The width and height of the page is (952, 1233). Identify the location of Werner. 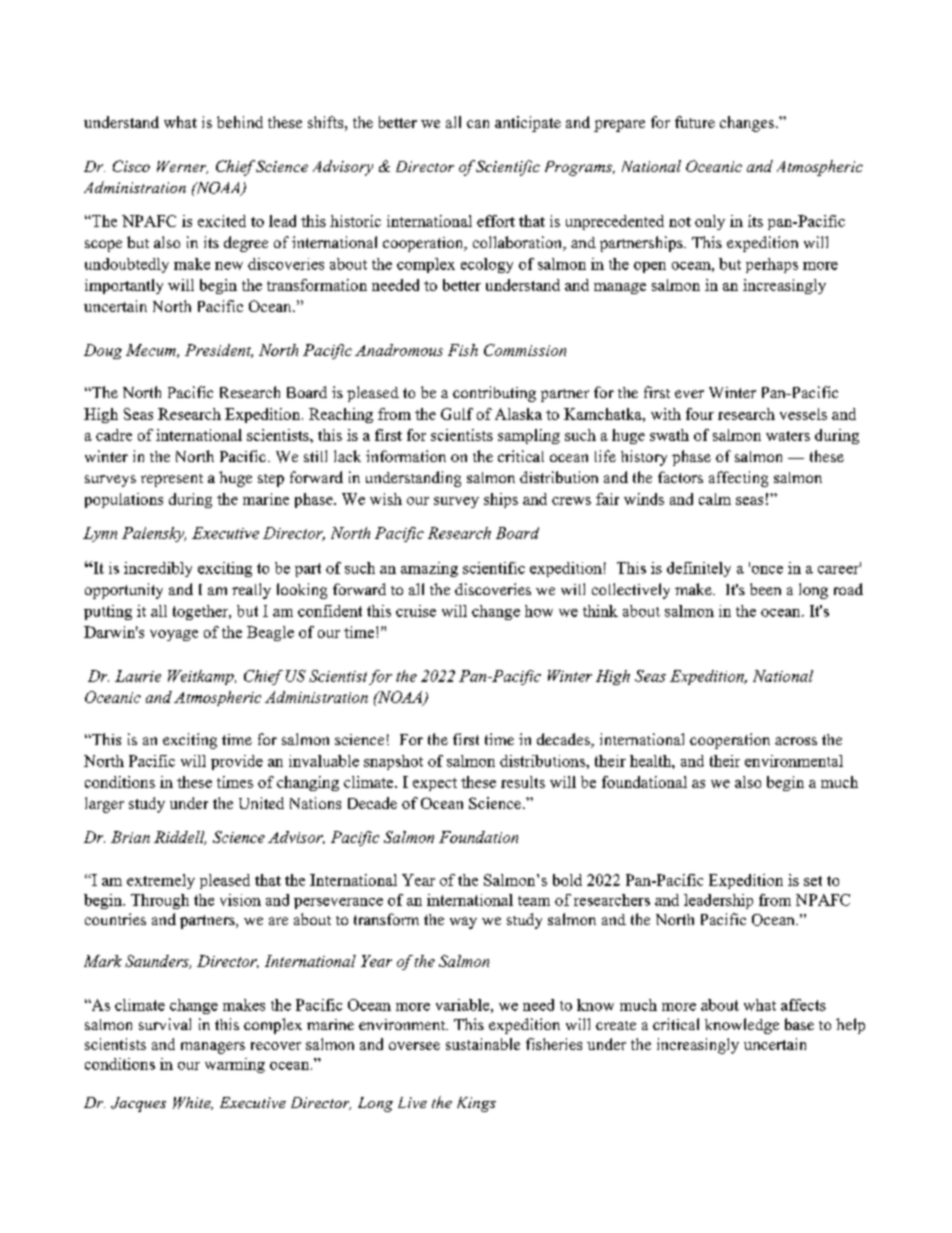
(182, 167).
